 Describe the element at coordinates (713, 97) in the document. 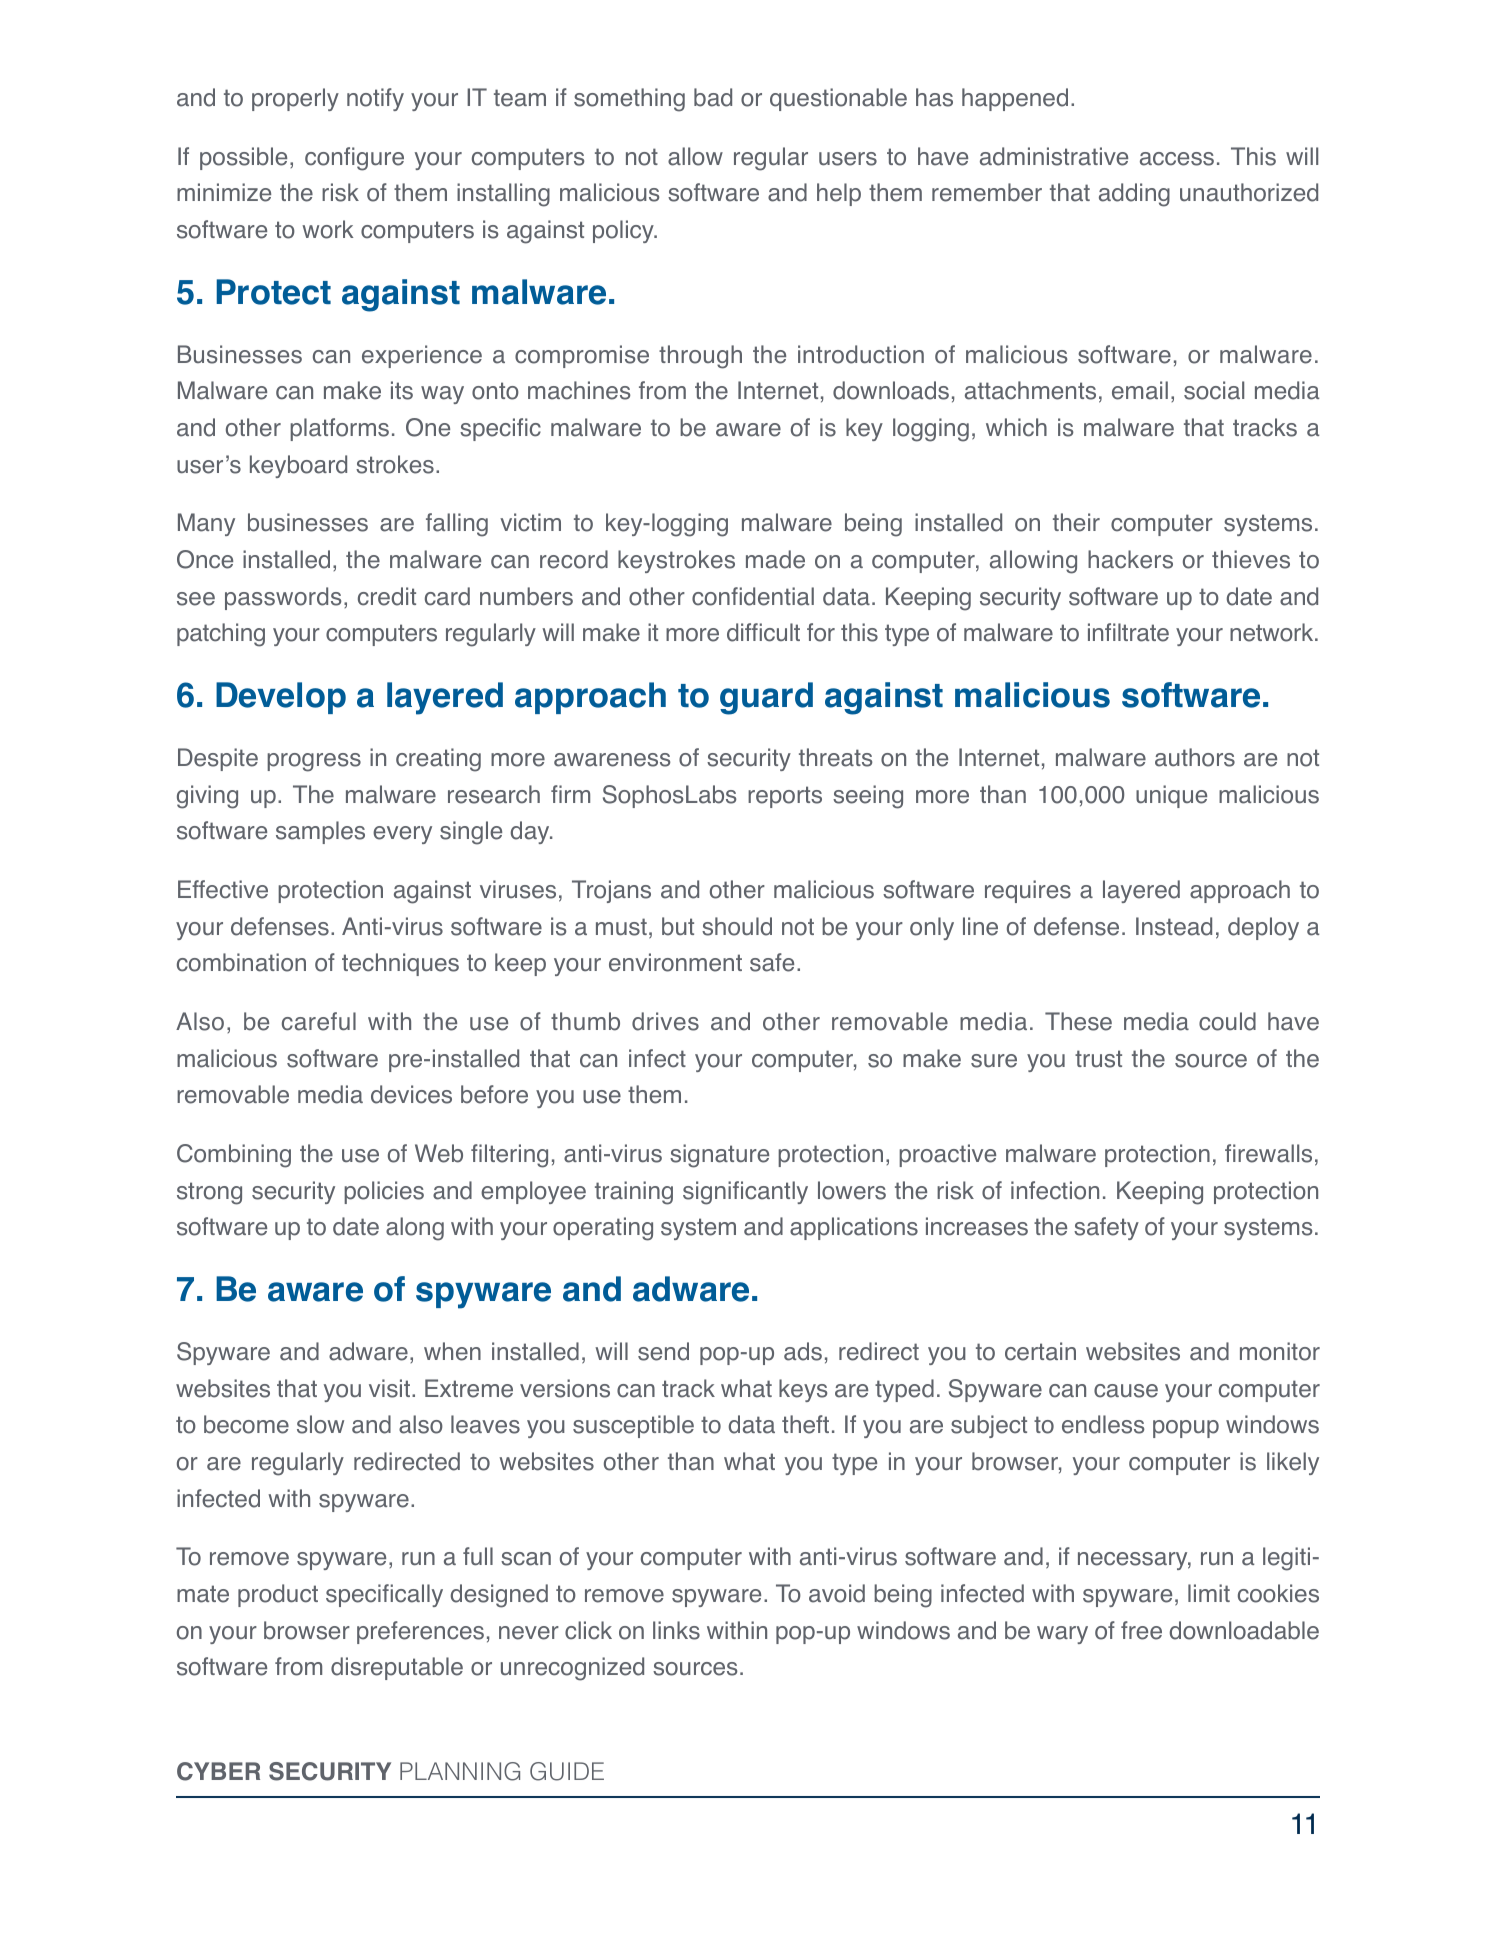

I see `bad` at that location.
